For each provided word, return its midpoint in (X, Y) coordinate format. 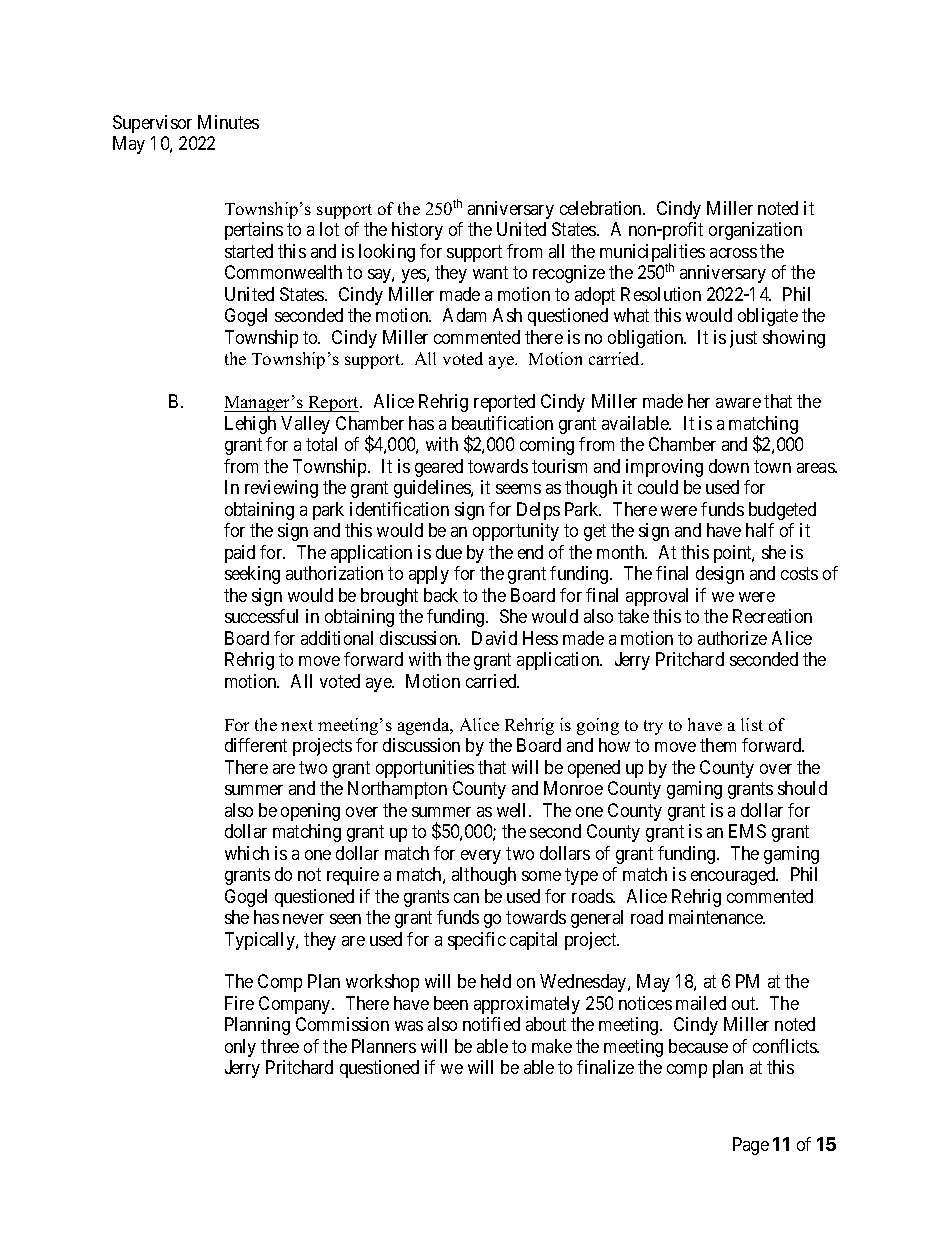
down (729, 466)
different (256, 745)
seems (518, 489)
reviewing (281, 489)
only (240, 1048)
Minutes (228, 122)
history (417, 231)
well (513, 810)
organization (755, 231)
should (802, 788)
